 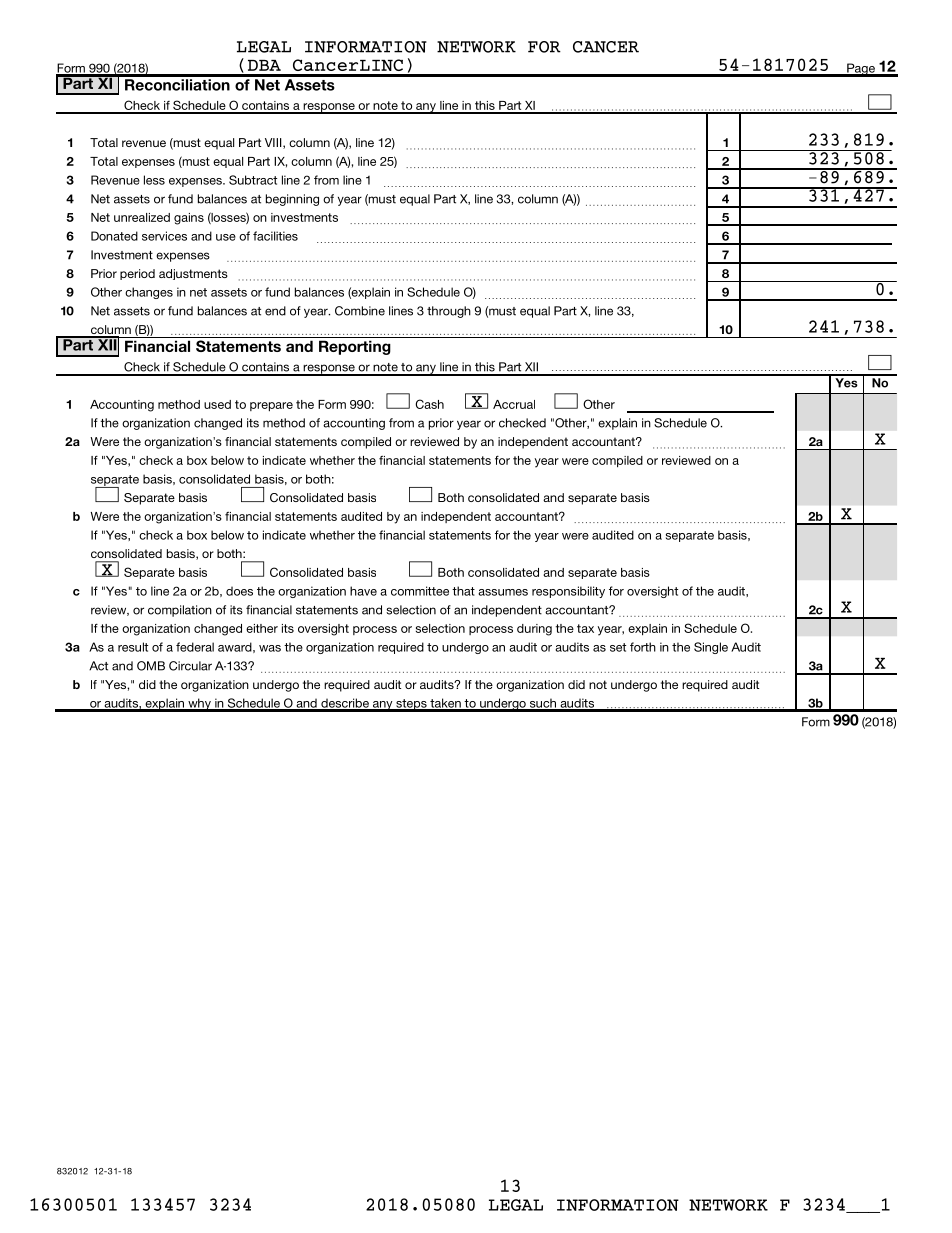 I want to click on does, so click(x=239, y=591).
